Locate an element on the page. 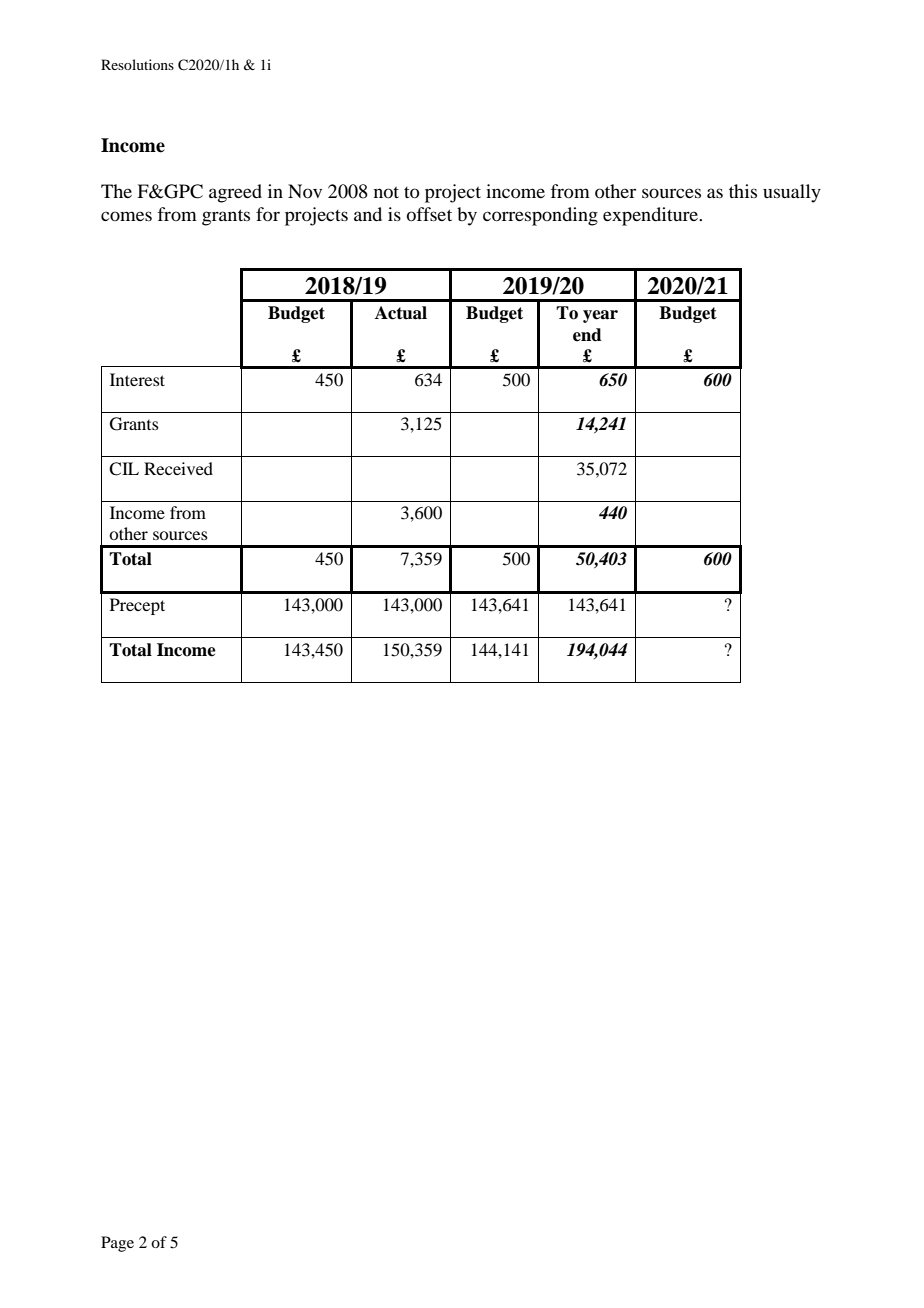 The width and height of the page is (924, 1308). Actual is located at coordinates (401, 313).
